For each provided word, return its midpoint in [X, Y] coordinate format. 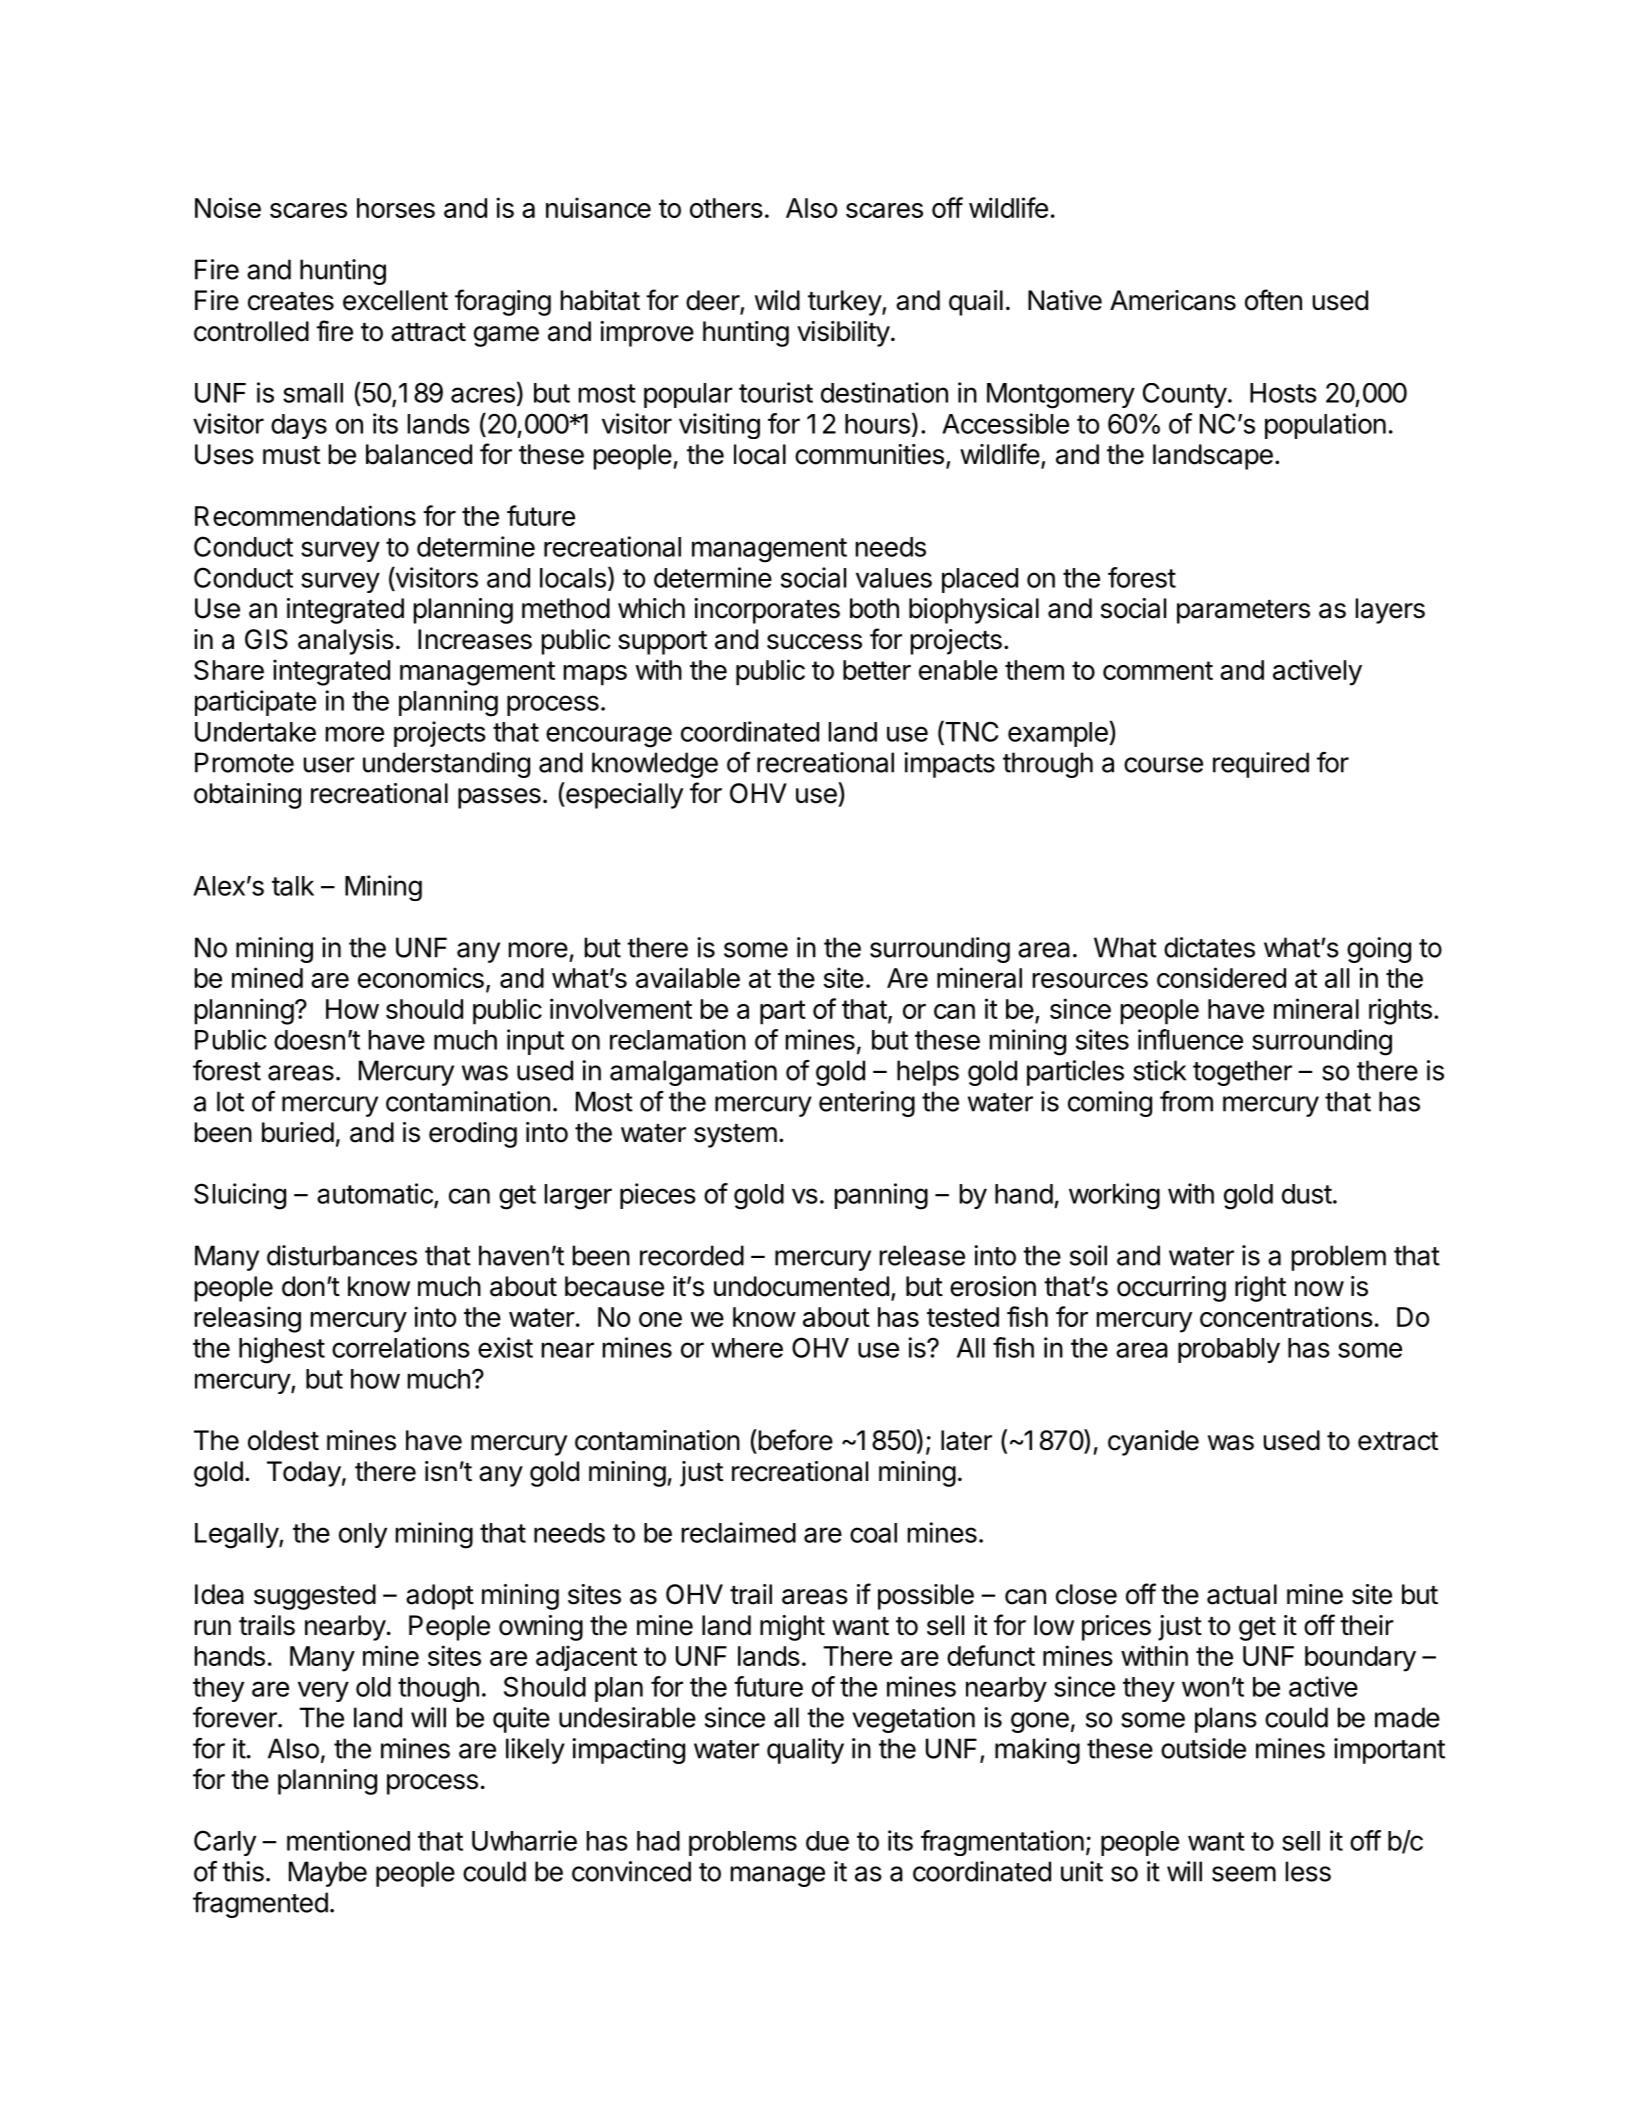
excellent [395, 300]
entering [867, 1104]
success [814, 642]
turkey [845, 303]
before [794, 1440]
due [827, 1841]
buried [298, 1132]
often [1273, 300]
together [1242, 1073]
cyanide [1153, 1443]
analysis [346, 642]
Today [304, 1474]
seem [1244, 1874]
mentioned [348, 1840]
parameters [1243, 612]
